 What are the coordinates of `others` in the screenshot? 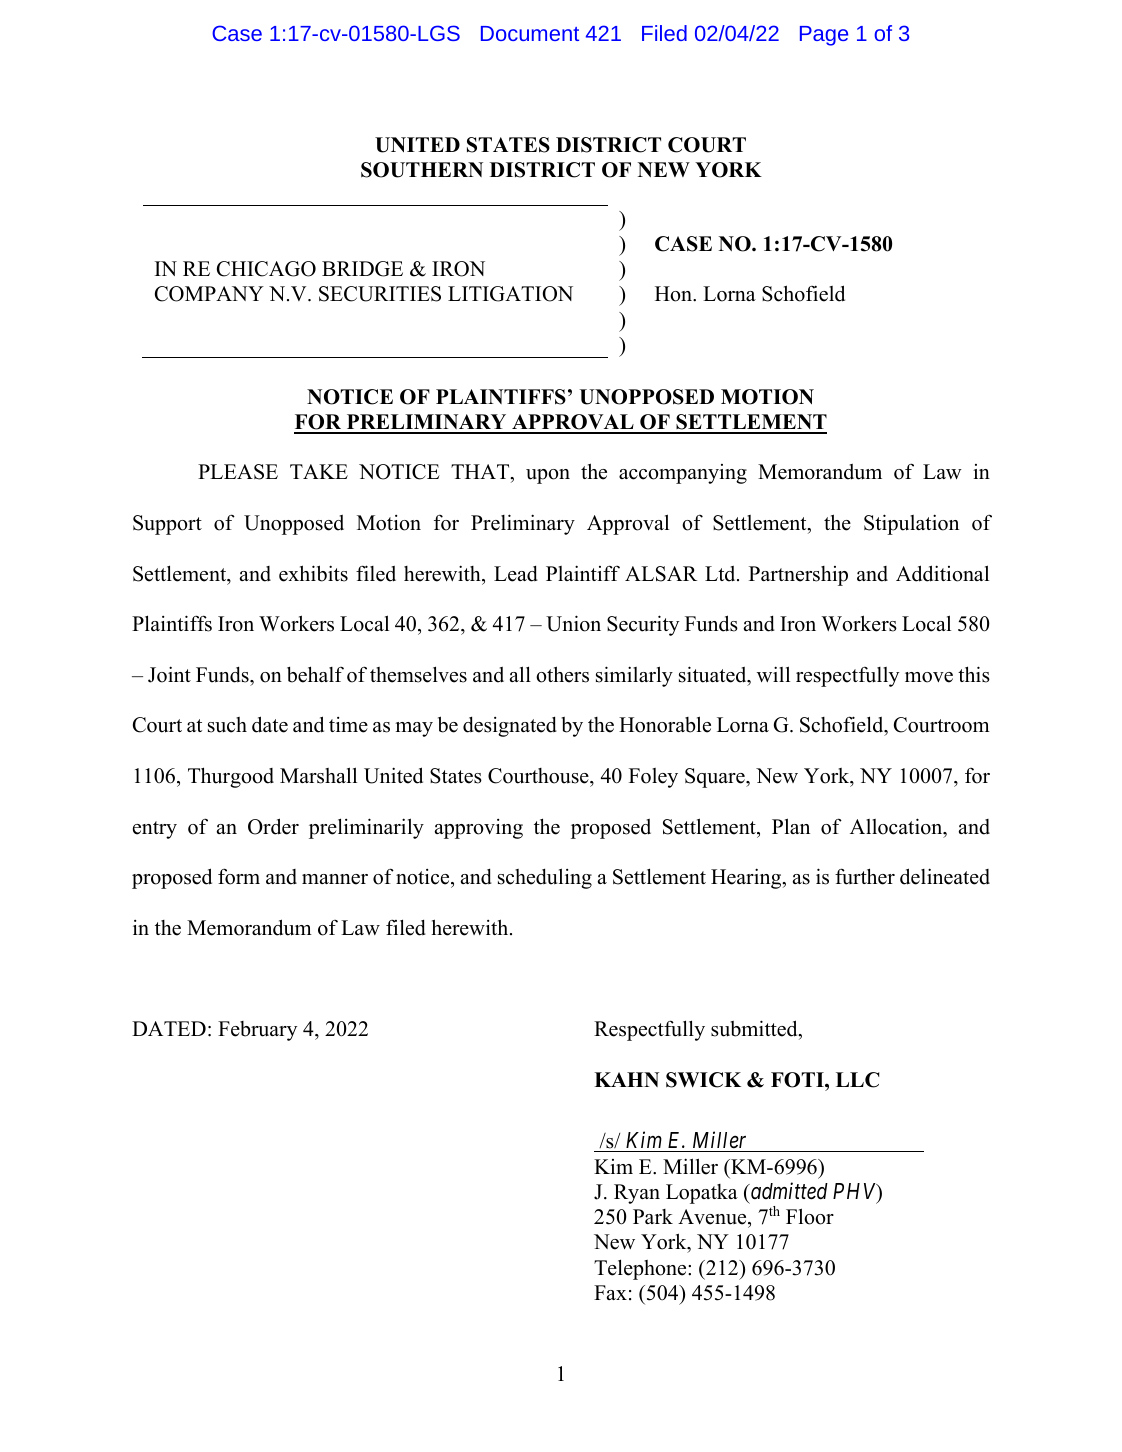 It's located at (562, 674).
